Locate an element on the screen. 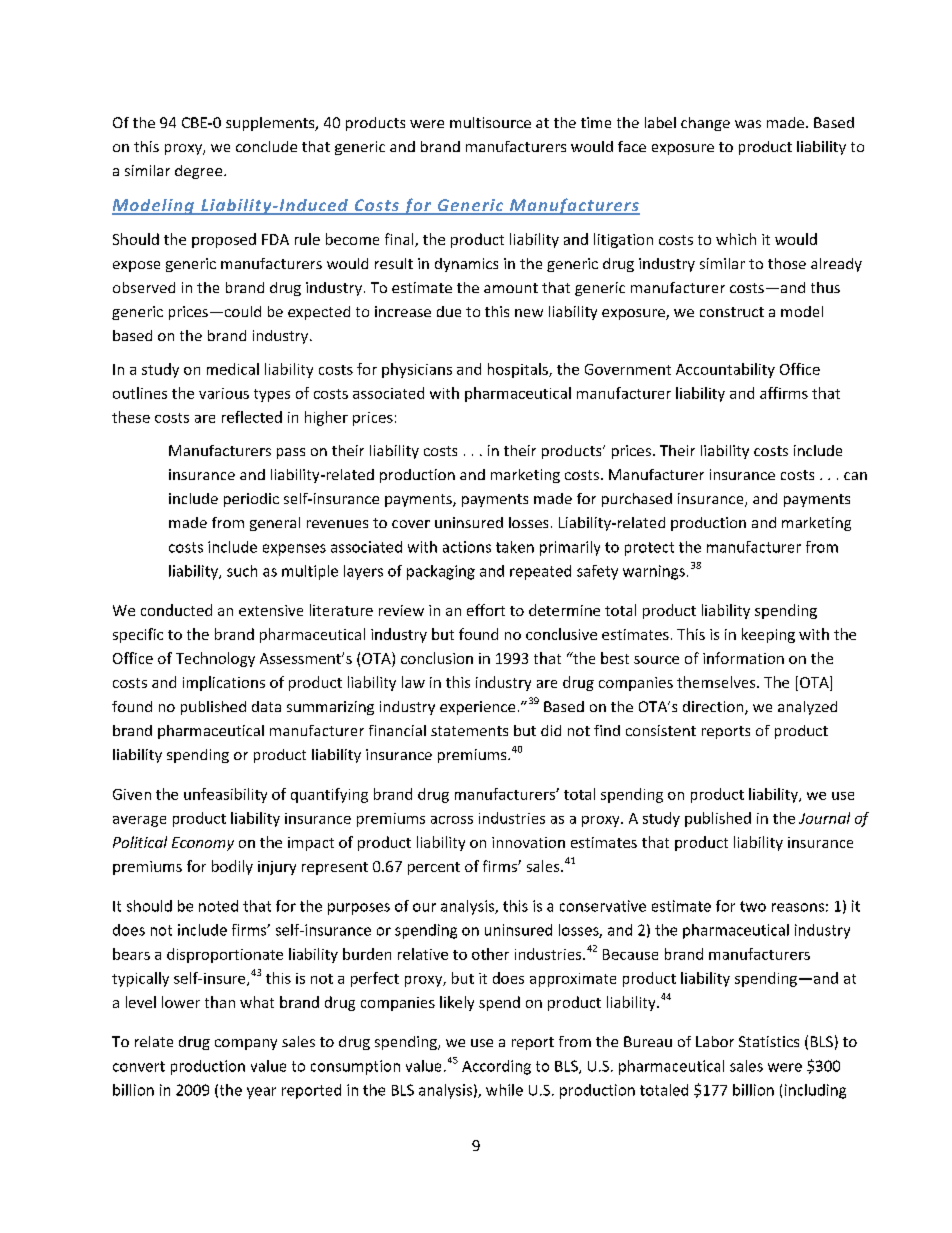 The image size is (952, 1233). Journal is located at coordinates (824, 818).
